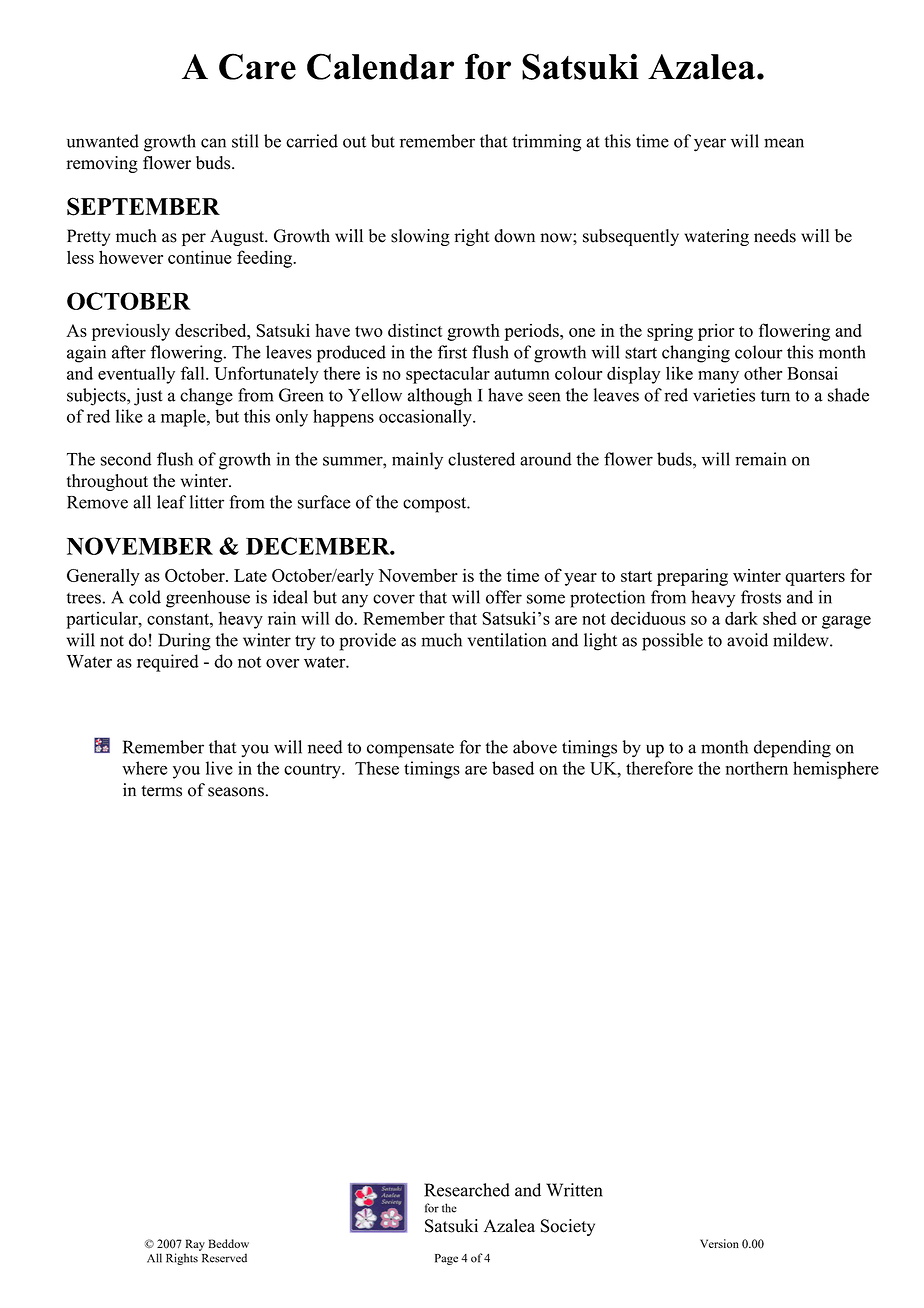  Describe the element at coordinates (467, 1190) in the screenshot. I see `Researched` at that location.
